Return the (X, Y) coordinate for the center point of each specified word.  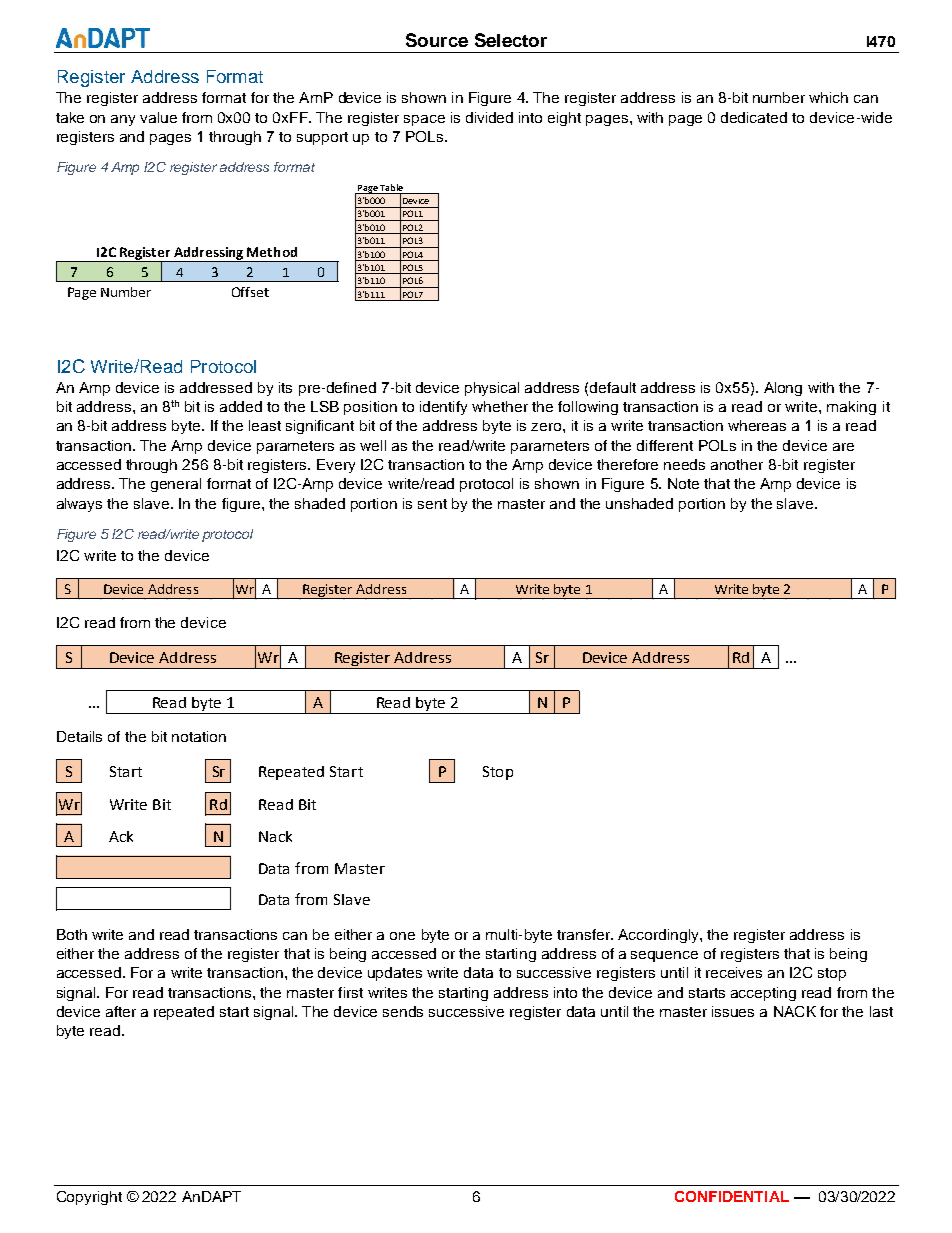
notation (199, 736)
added (241, 406)
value (158, 117)
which (828, 97)
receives (734, 972)
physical (492, 389)
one (402, 936)
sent (432, 504)
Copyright (89, 1198)
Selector (511, 40)
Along (783, 389)
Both (72, 934)
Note (683, 483)
